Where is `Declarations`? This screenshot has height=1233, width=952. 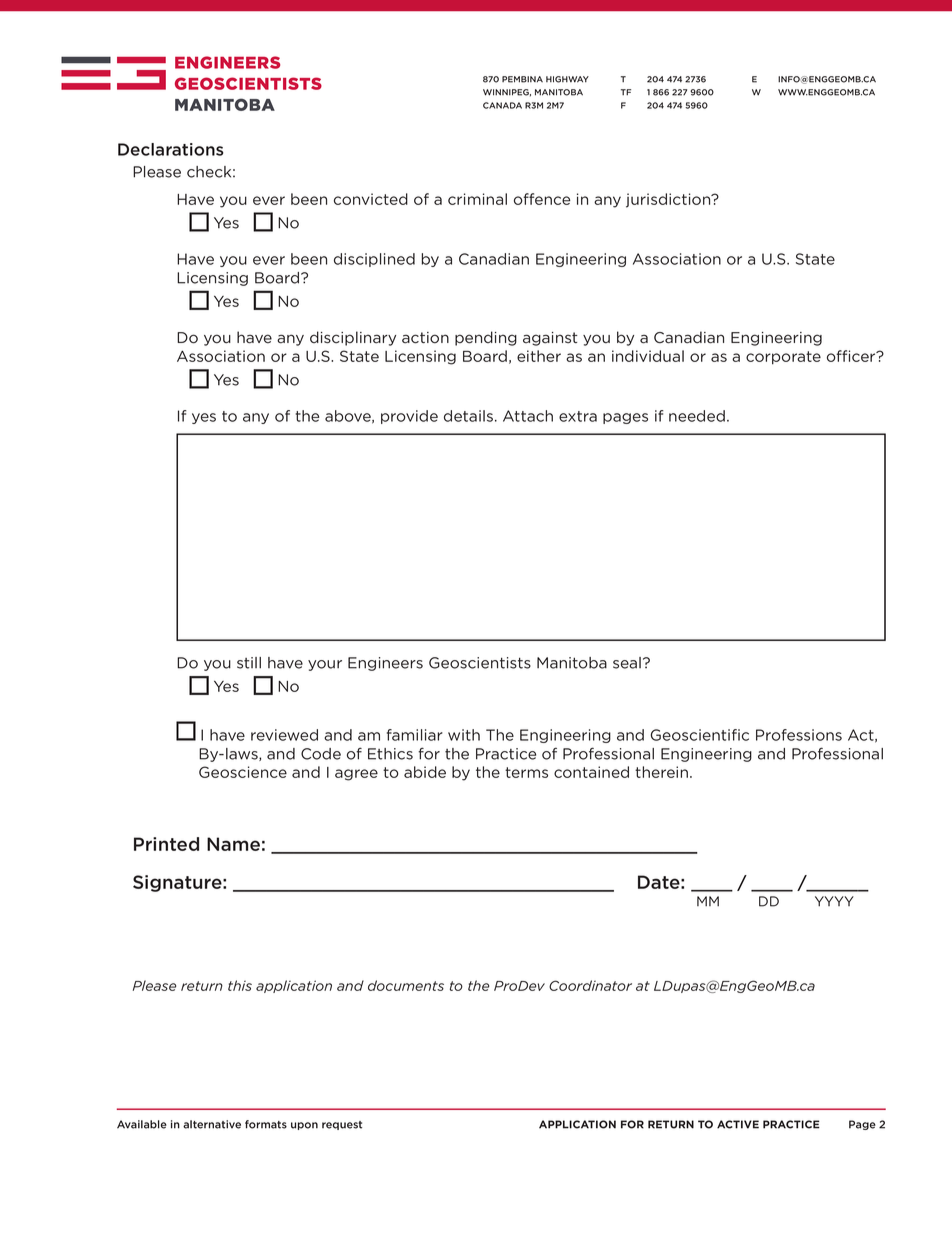 Declarations is located at coordinates (171, 149).
